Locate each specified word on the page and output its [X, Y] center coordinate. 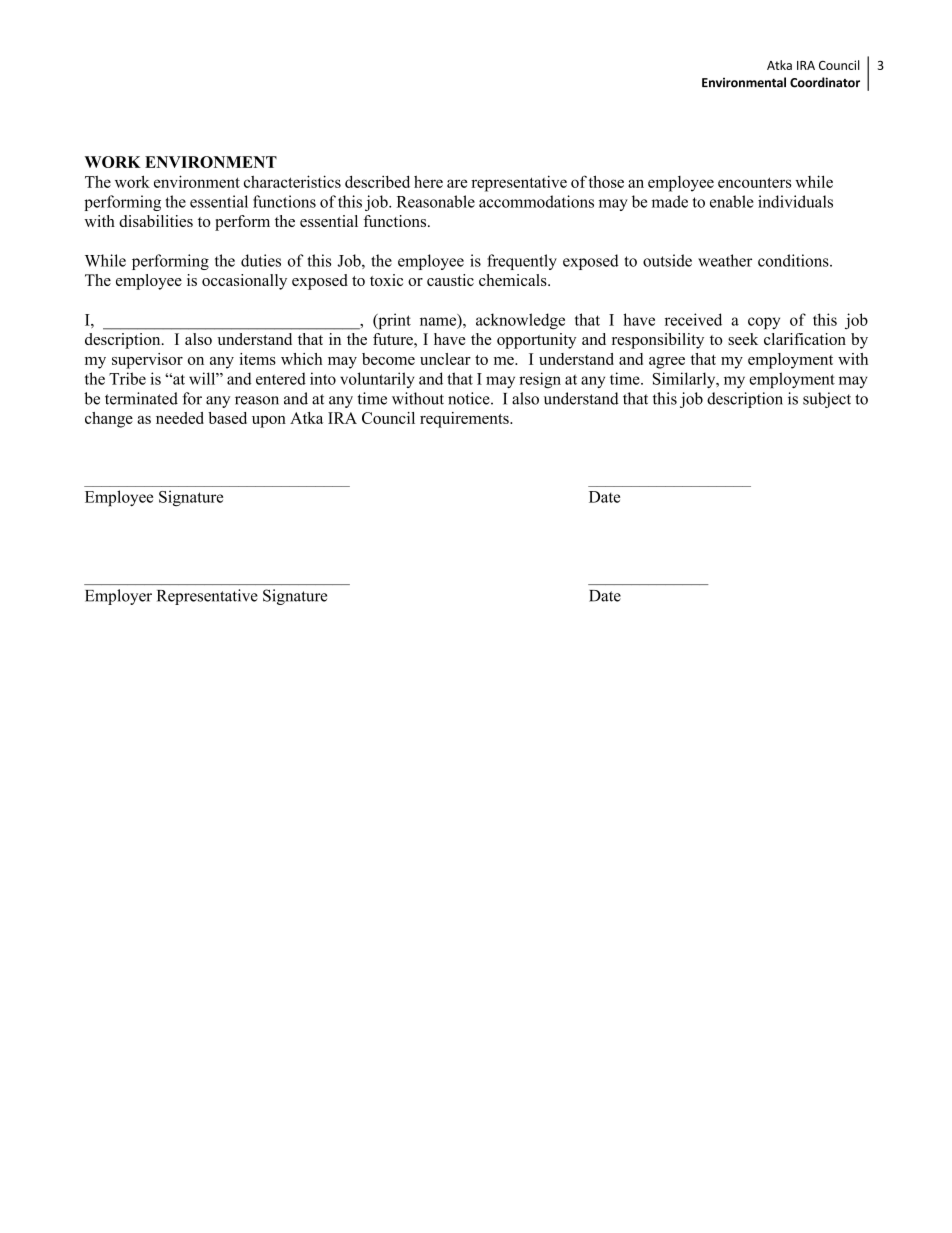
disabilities [156, 221]
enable [732, 201]
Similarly [685, 380]
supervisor [147, 361]
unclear [445, 359]
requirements [465, 420]
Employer [118, 597]
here [428, 181]
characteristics [292, 181]
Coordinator [825, 82]
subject [827, 400]
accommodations [536, 201]
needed [180, 418]
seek [743, 339]
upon [269, 422]
